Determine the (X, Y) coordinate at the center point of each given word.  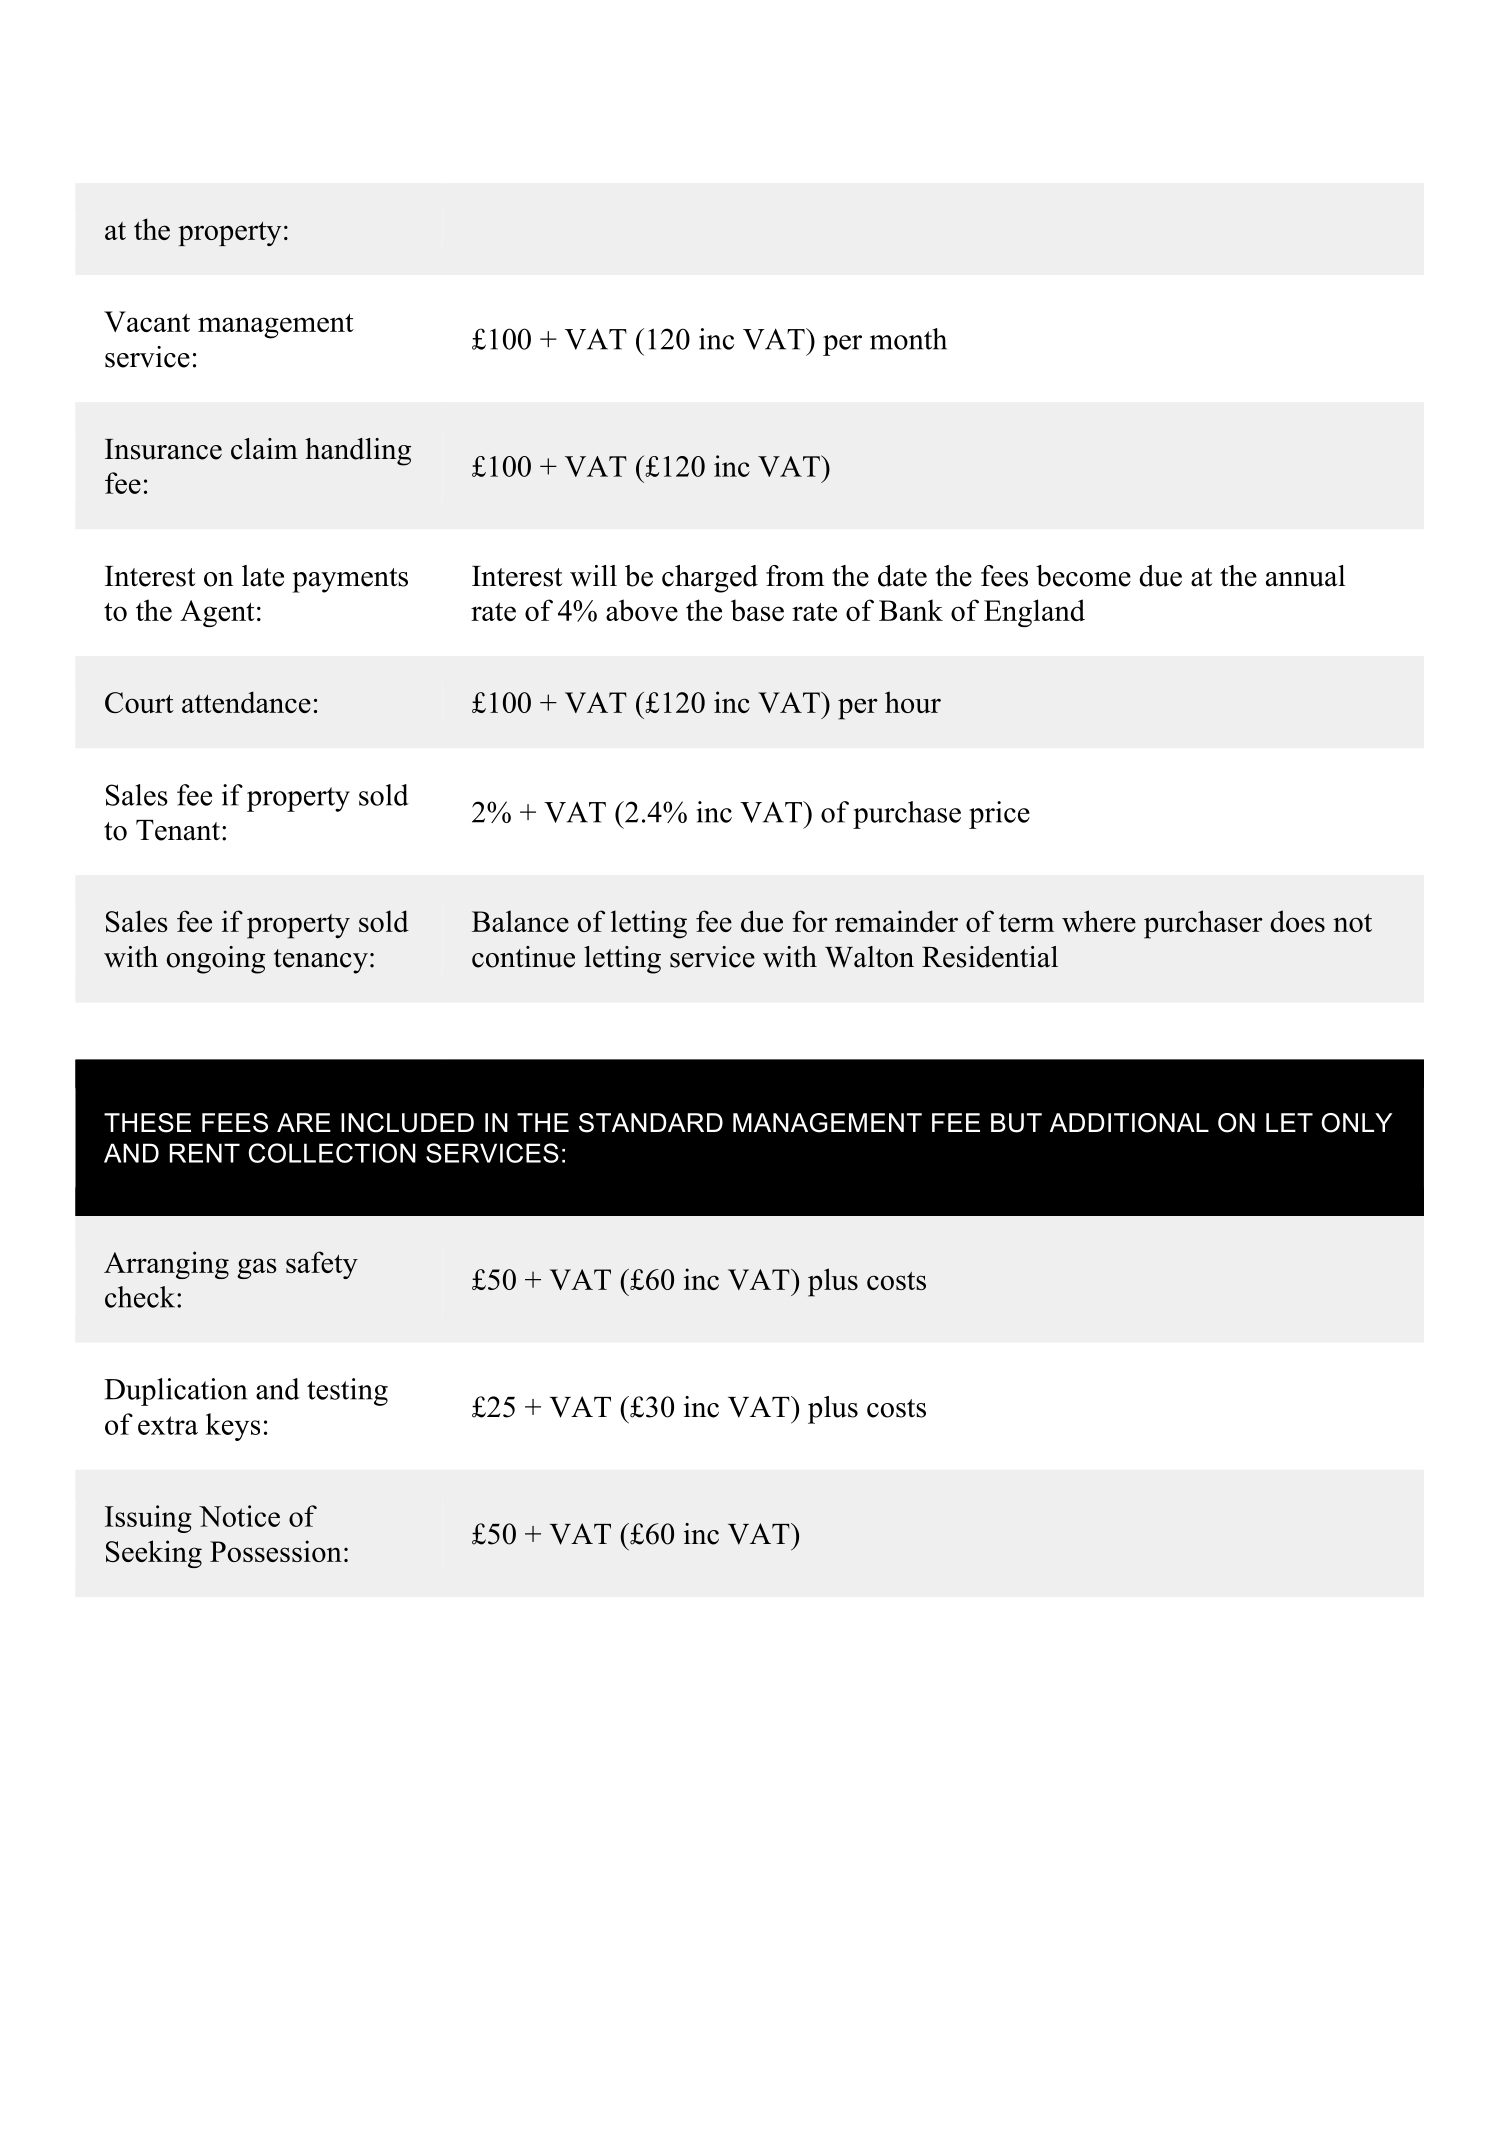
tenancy (321, 961)
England (1034, 613)
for (810, 921)
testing (347, 1392)
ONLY (1356, 1123)
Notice (239, 1516)
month (908, 339)
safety (322, 1265)
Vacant (147, 321)
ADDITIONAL (1129, 1123)
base (757, 610)
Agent (217, 613)
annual (1305, 576)
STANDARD (651, 1123)
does (1297, 921)
